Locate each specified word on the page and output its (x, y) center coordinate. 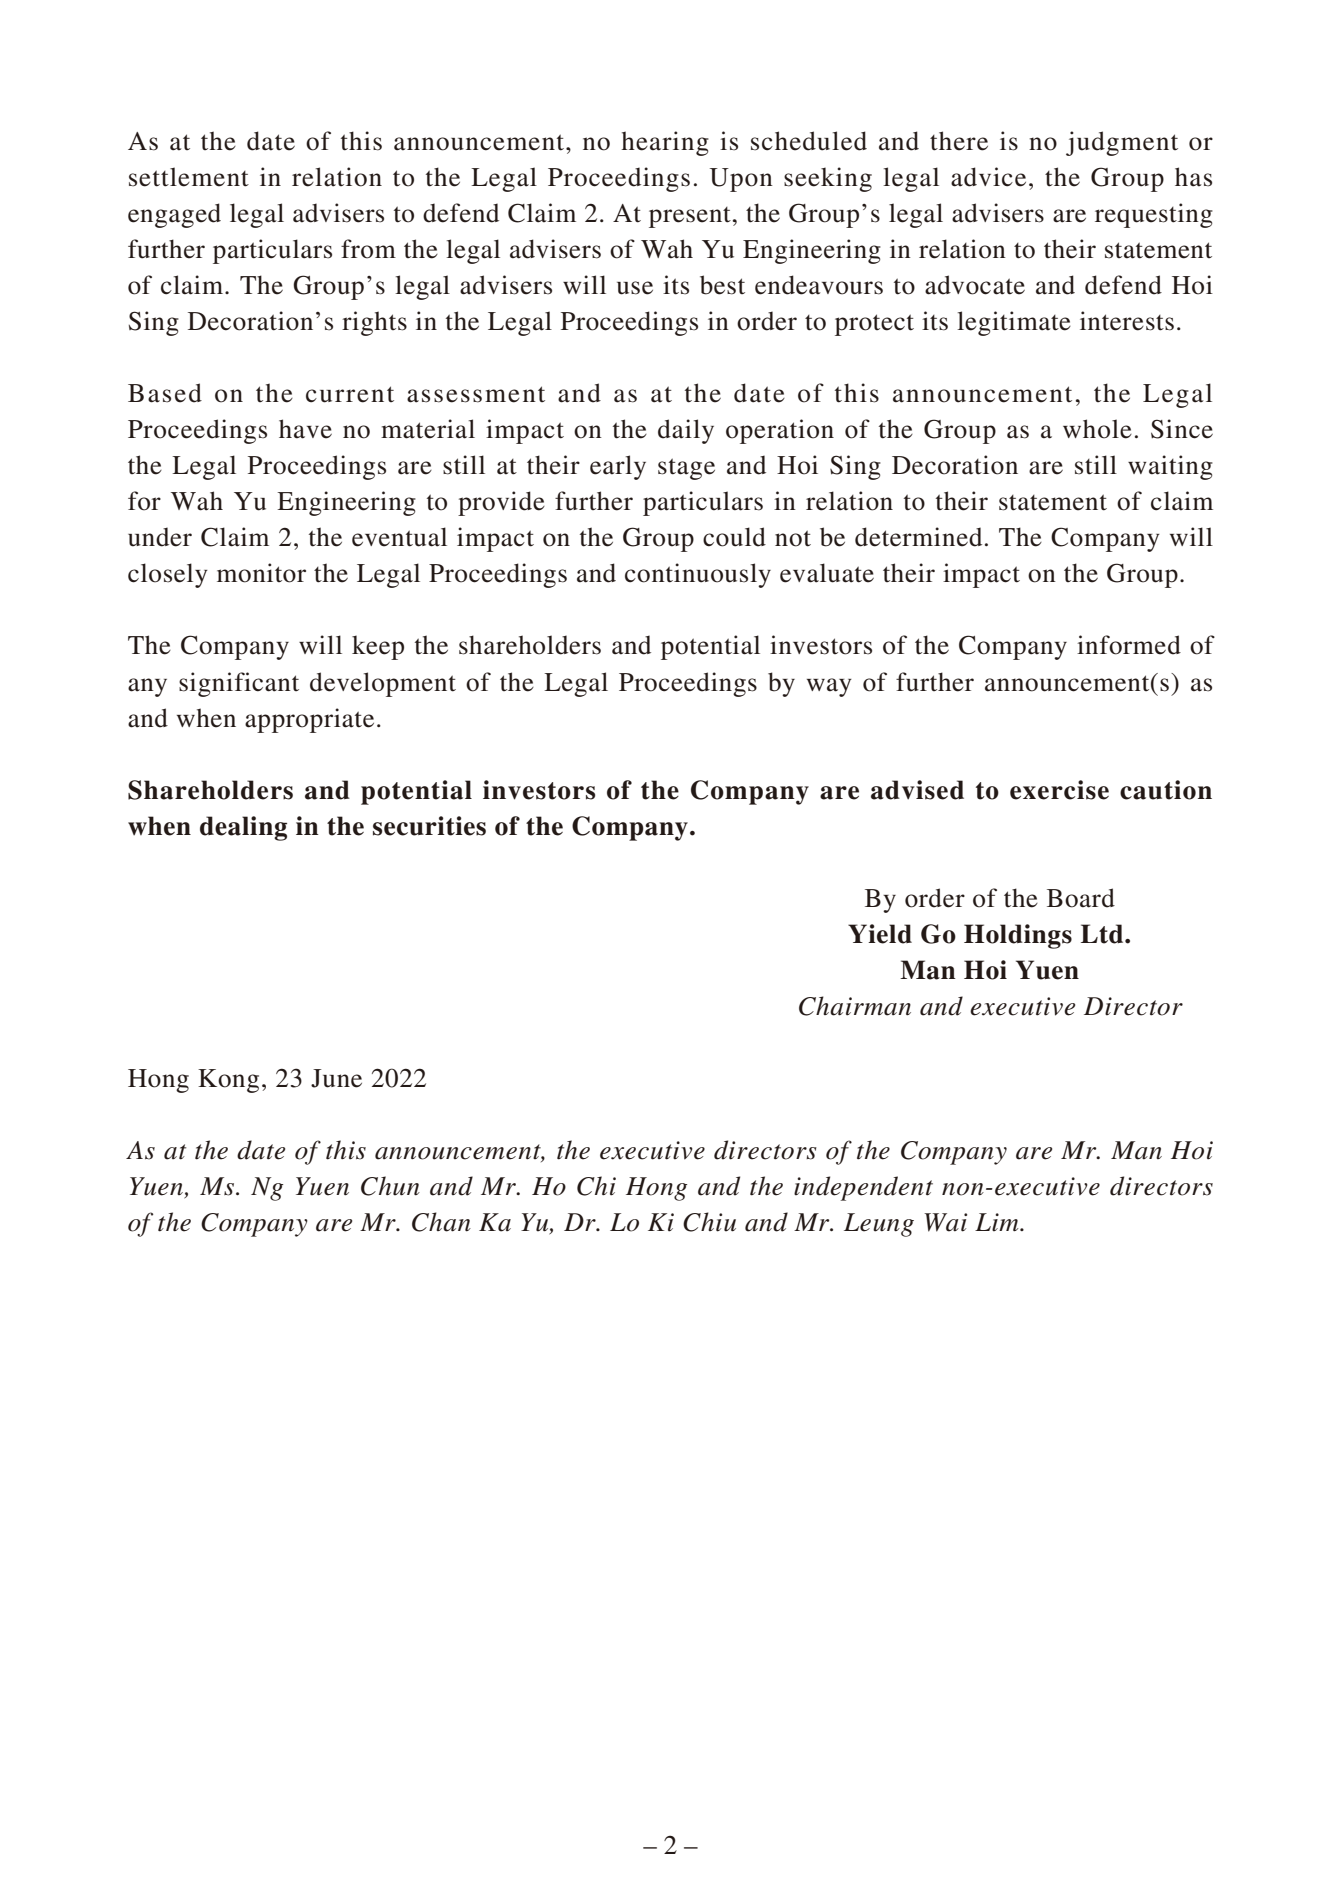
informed (1129, 645)
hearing (665, 143)
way (829, 687)
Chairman (855, 1006)
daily (686, 431)
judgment (1122, 143)
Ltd (1103, 934)
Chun (390, 1186)
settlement (189, 177)
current (350, 394)
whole (1097, 429)
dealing (243, 828)
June (336, 1078)
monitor (261, 573)
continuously (698, 575)
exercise (1059, 790)
